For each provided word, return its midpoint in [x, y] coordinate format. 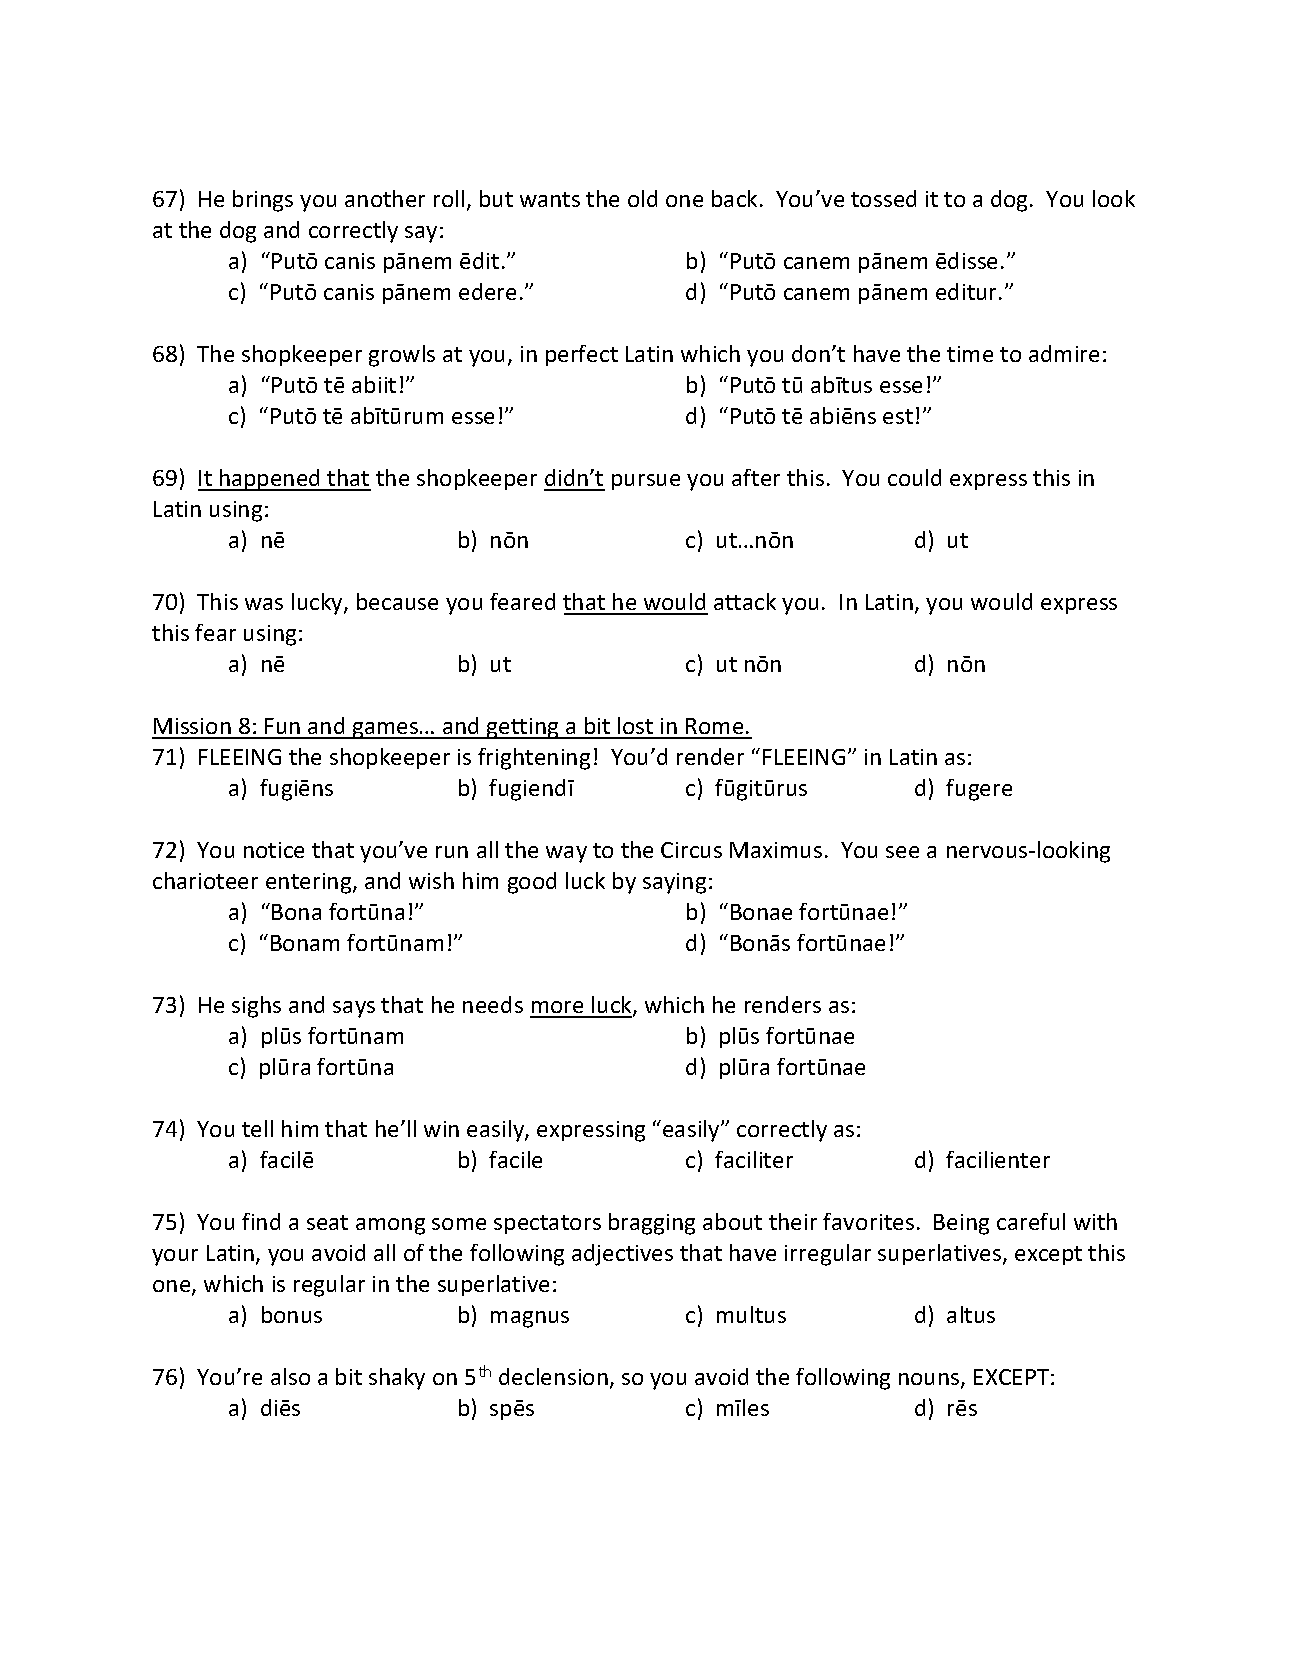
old [642, 198]
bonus [292, 1314]
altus [971, 1314]
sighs [256, 1007]
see [902, 852]
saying [674, 883]
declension [553, 1376]
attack [745, 601]
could [914, 477]
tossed [883, 198]
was [264, 604]
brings [263, 201]
